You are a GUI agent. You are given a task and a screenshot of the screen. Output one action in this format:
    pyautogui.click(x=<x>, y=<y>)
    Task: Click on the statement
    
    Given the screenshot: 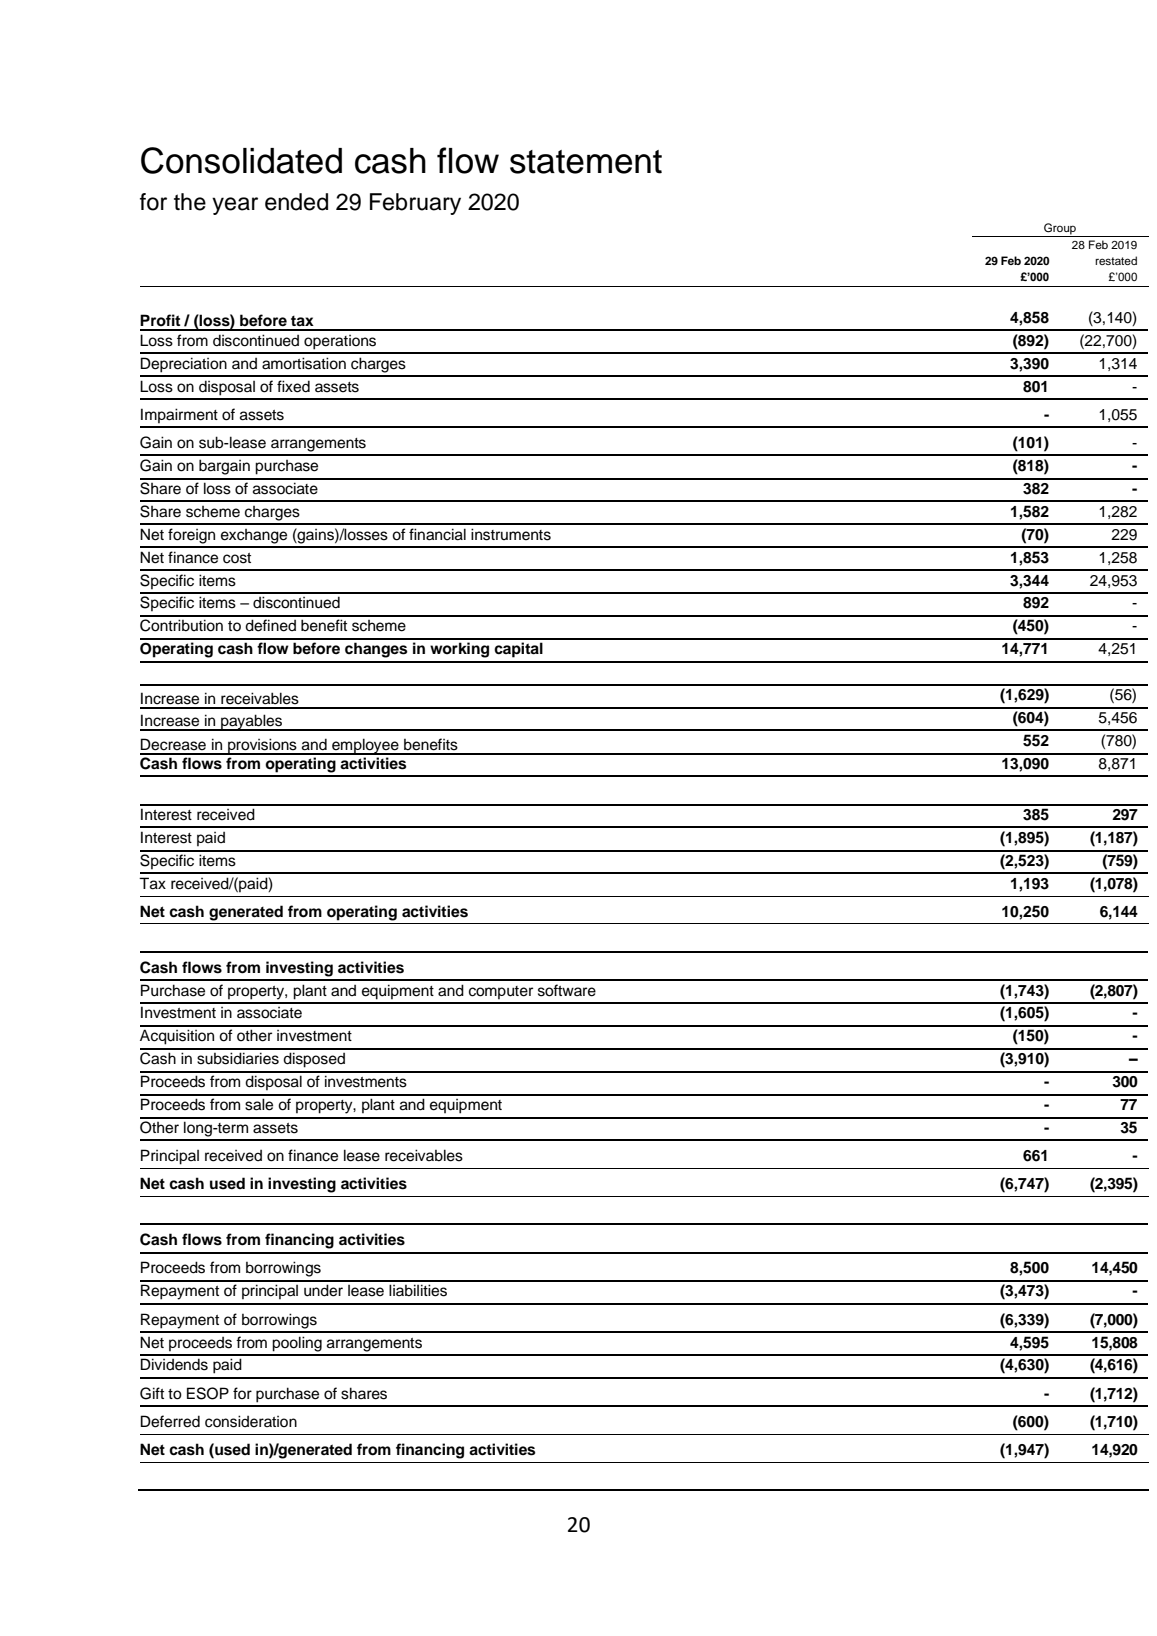 What is the action you would take?
    pyautogui.click(x=586, y=162)
